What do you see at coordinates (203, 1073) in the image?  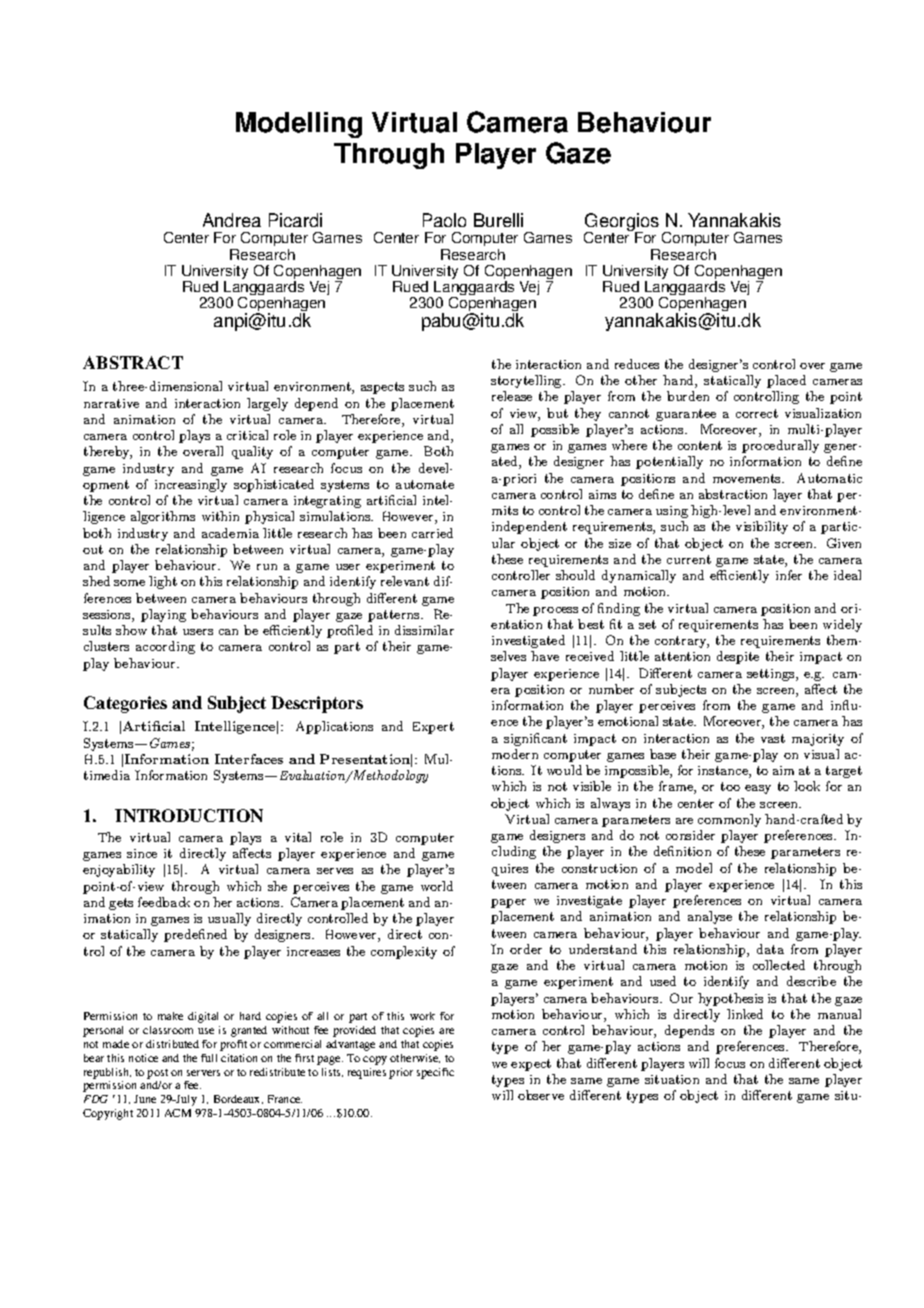 I see `servers` at bounding box center [203, 1073].
